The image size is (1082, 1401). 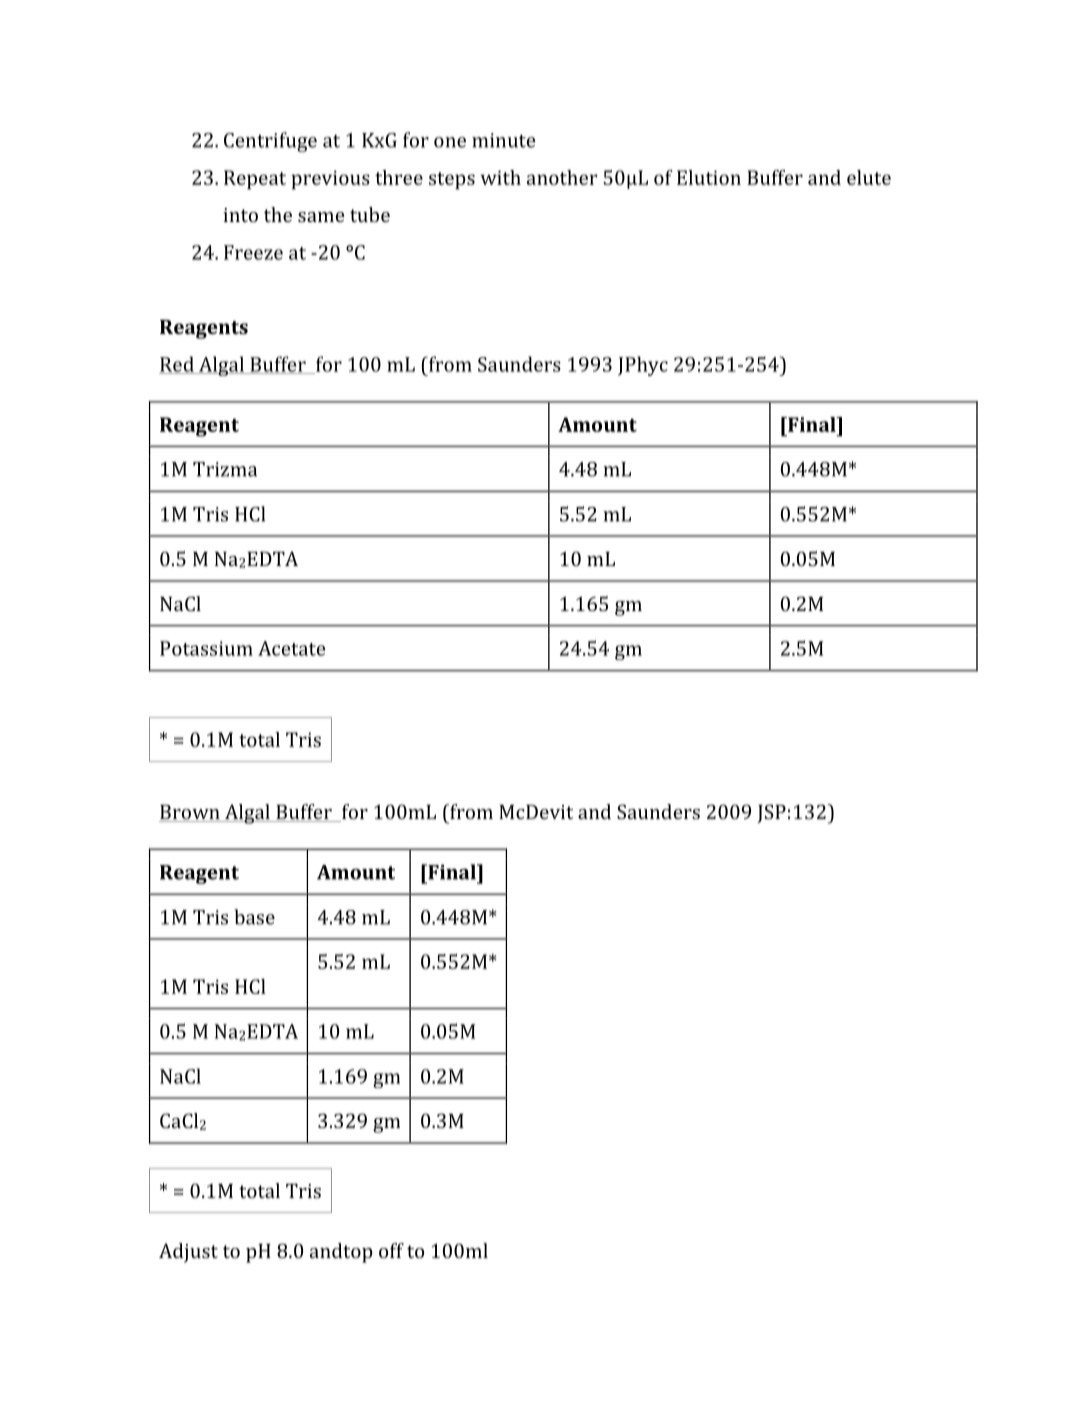 I want to click on Elution, so click(x=709, y=177).
